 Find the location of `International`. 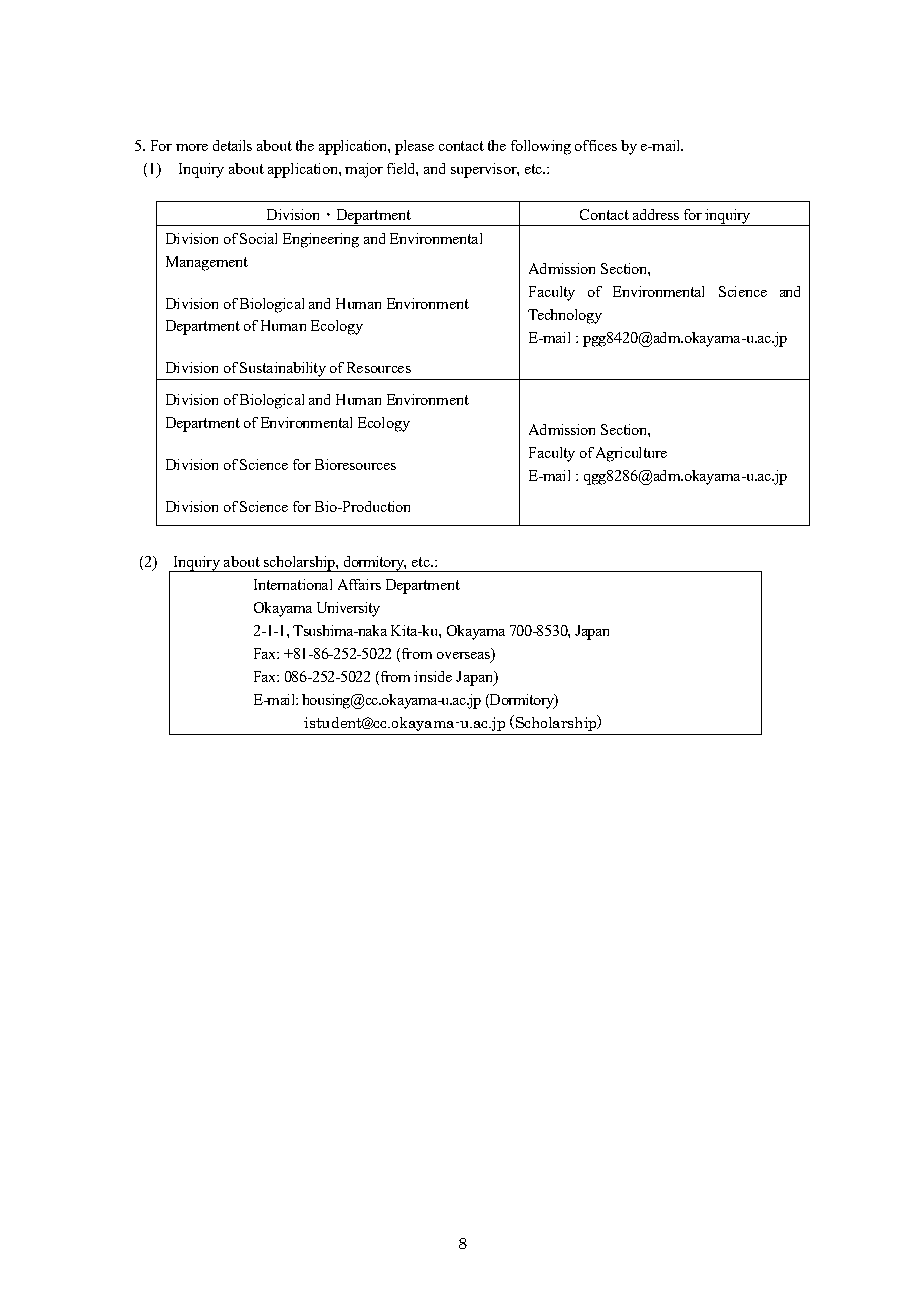

International is located at coordinates (293, 584).
